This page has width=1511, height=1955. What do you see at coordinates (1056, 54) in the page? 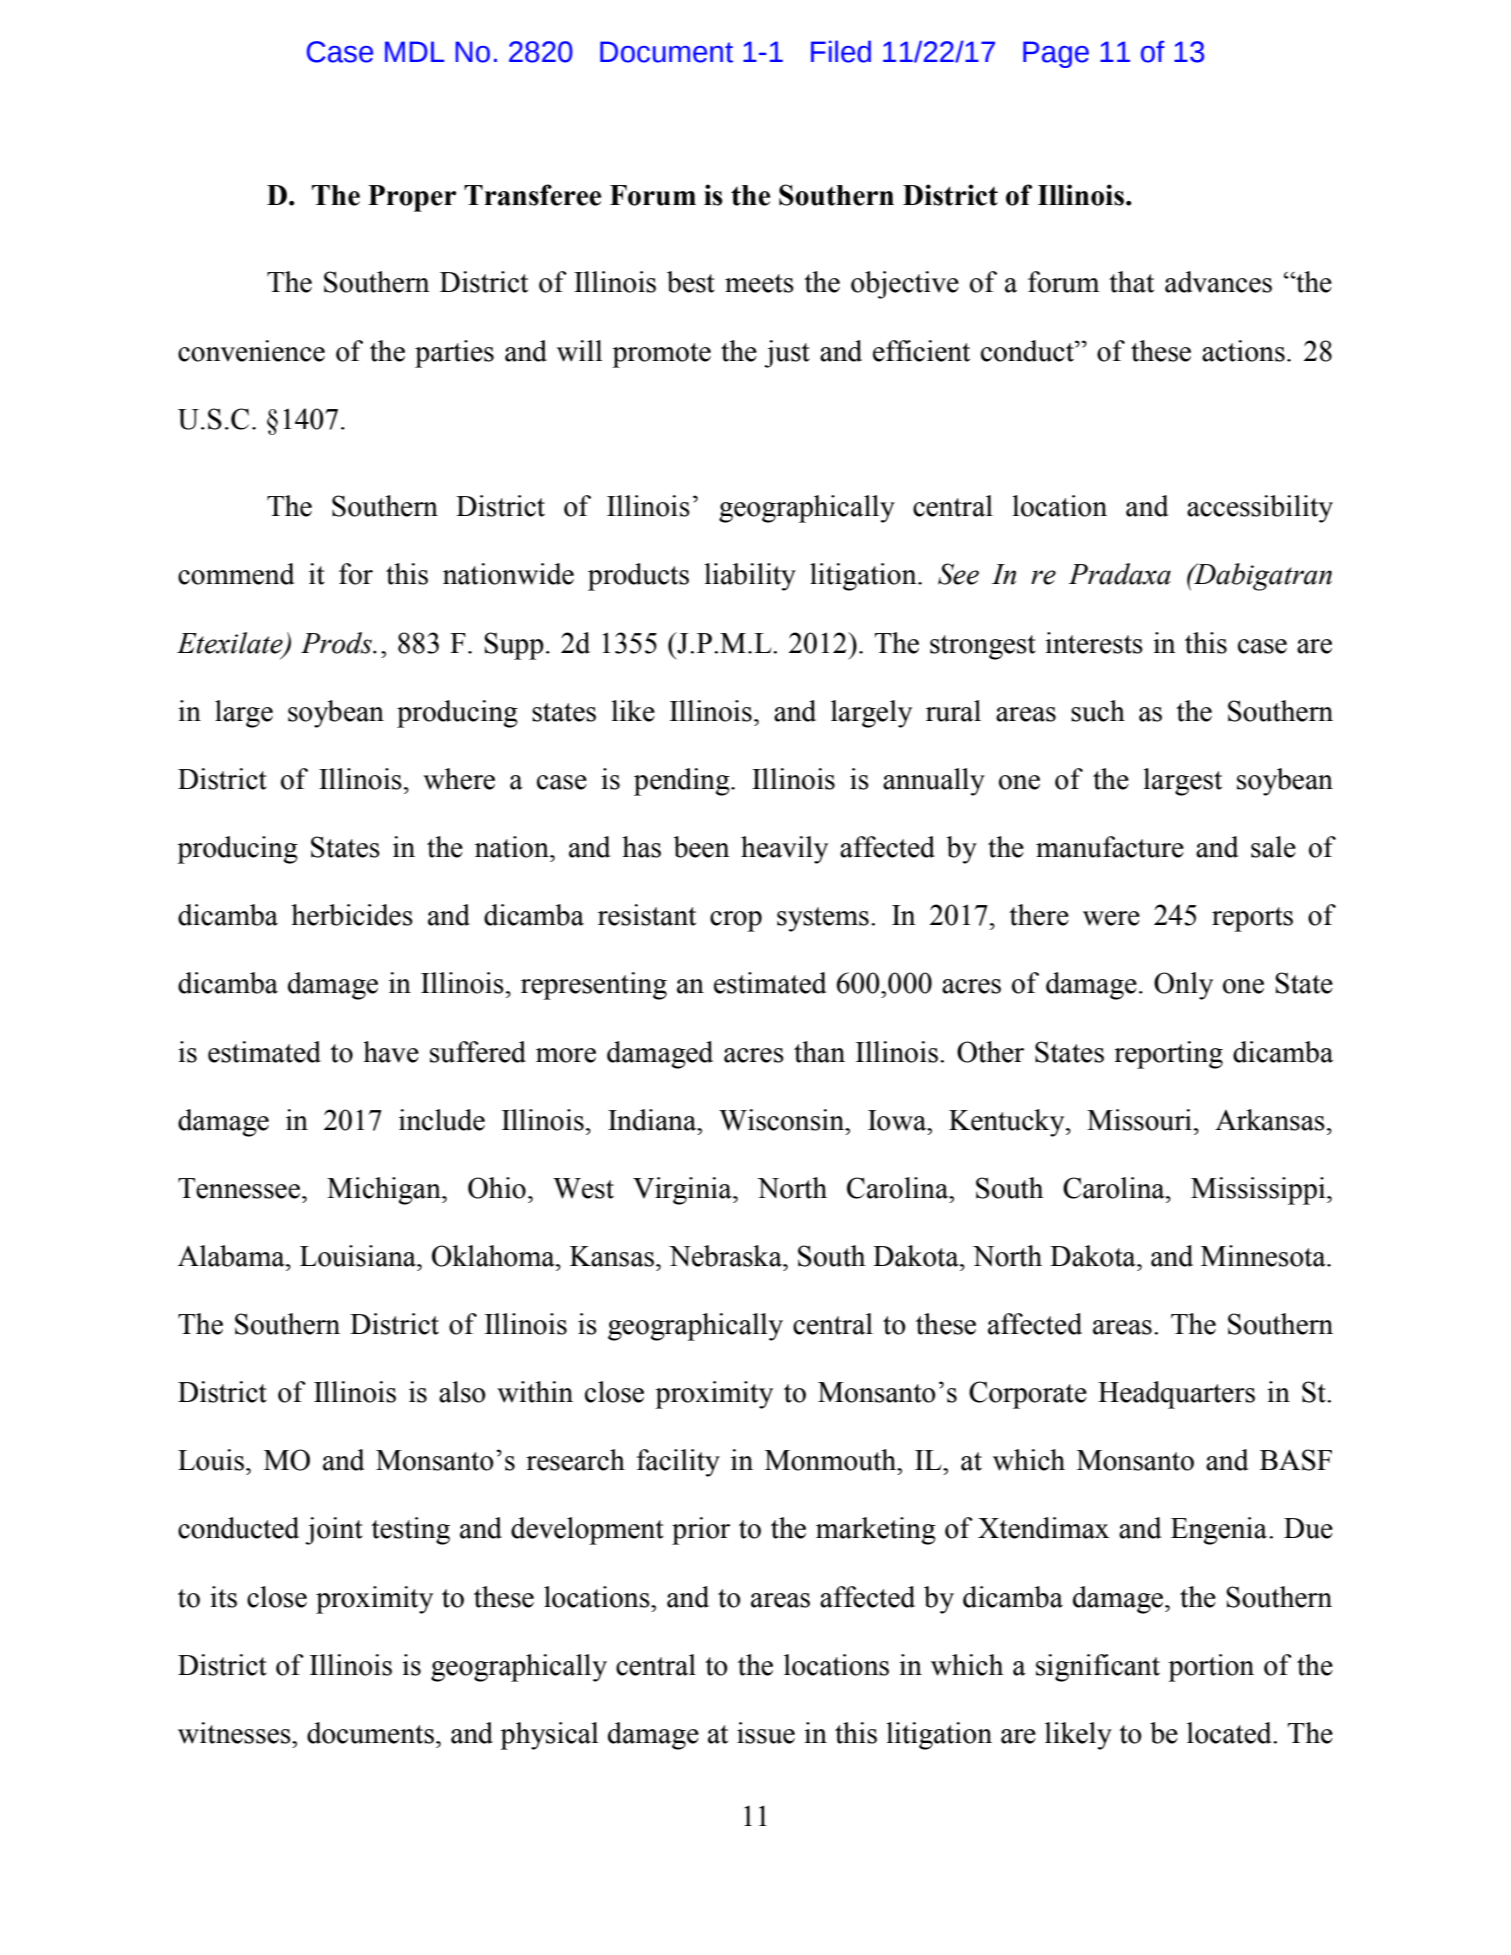
I see `Page` at bounding box center [1056, 54].
